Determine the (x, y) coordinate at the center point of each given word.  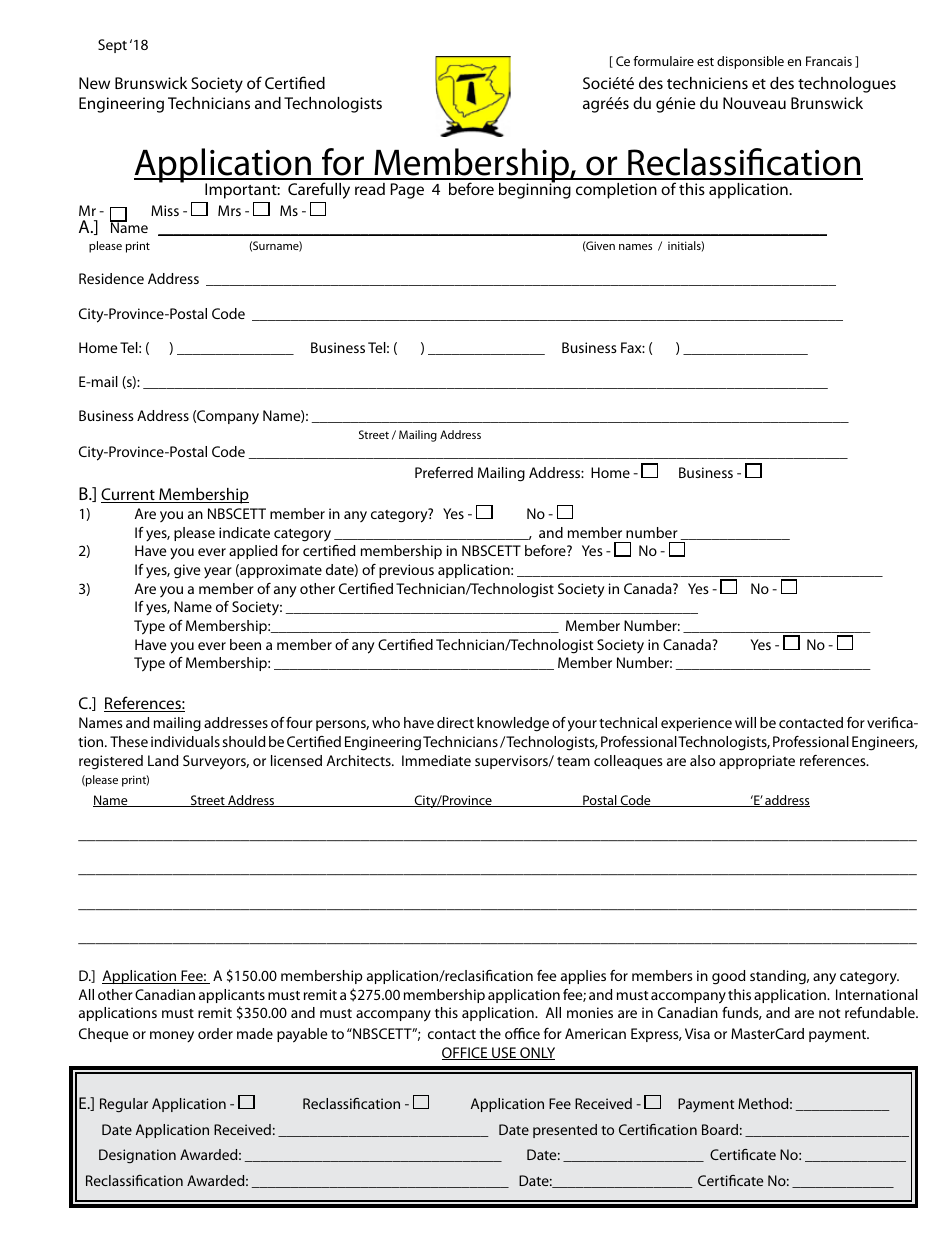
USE (504, 1053)
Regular (124, 1105)
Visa (697, 1033)
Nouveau (754, 103)
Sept (112, 46)
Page (407, 191)
